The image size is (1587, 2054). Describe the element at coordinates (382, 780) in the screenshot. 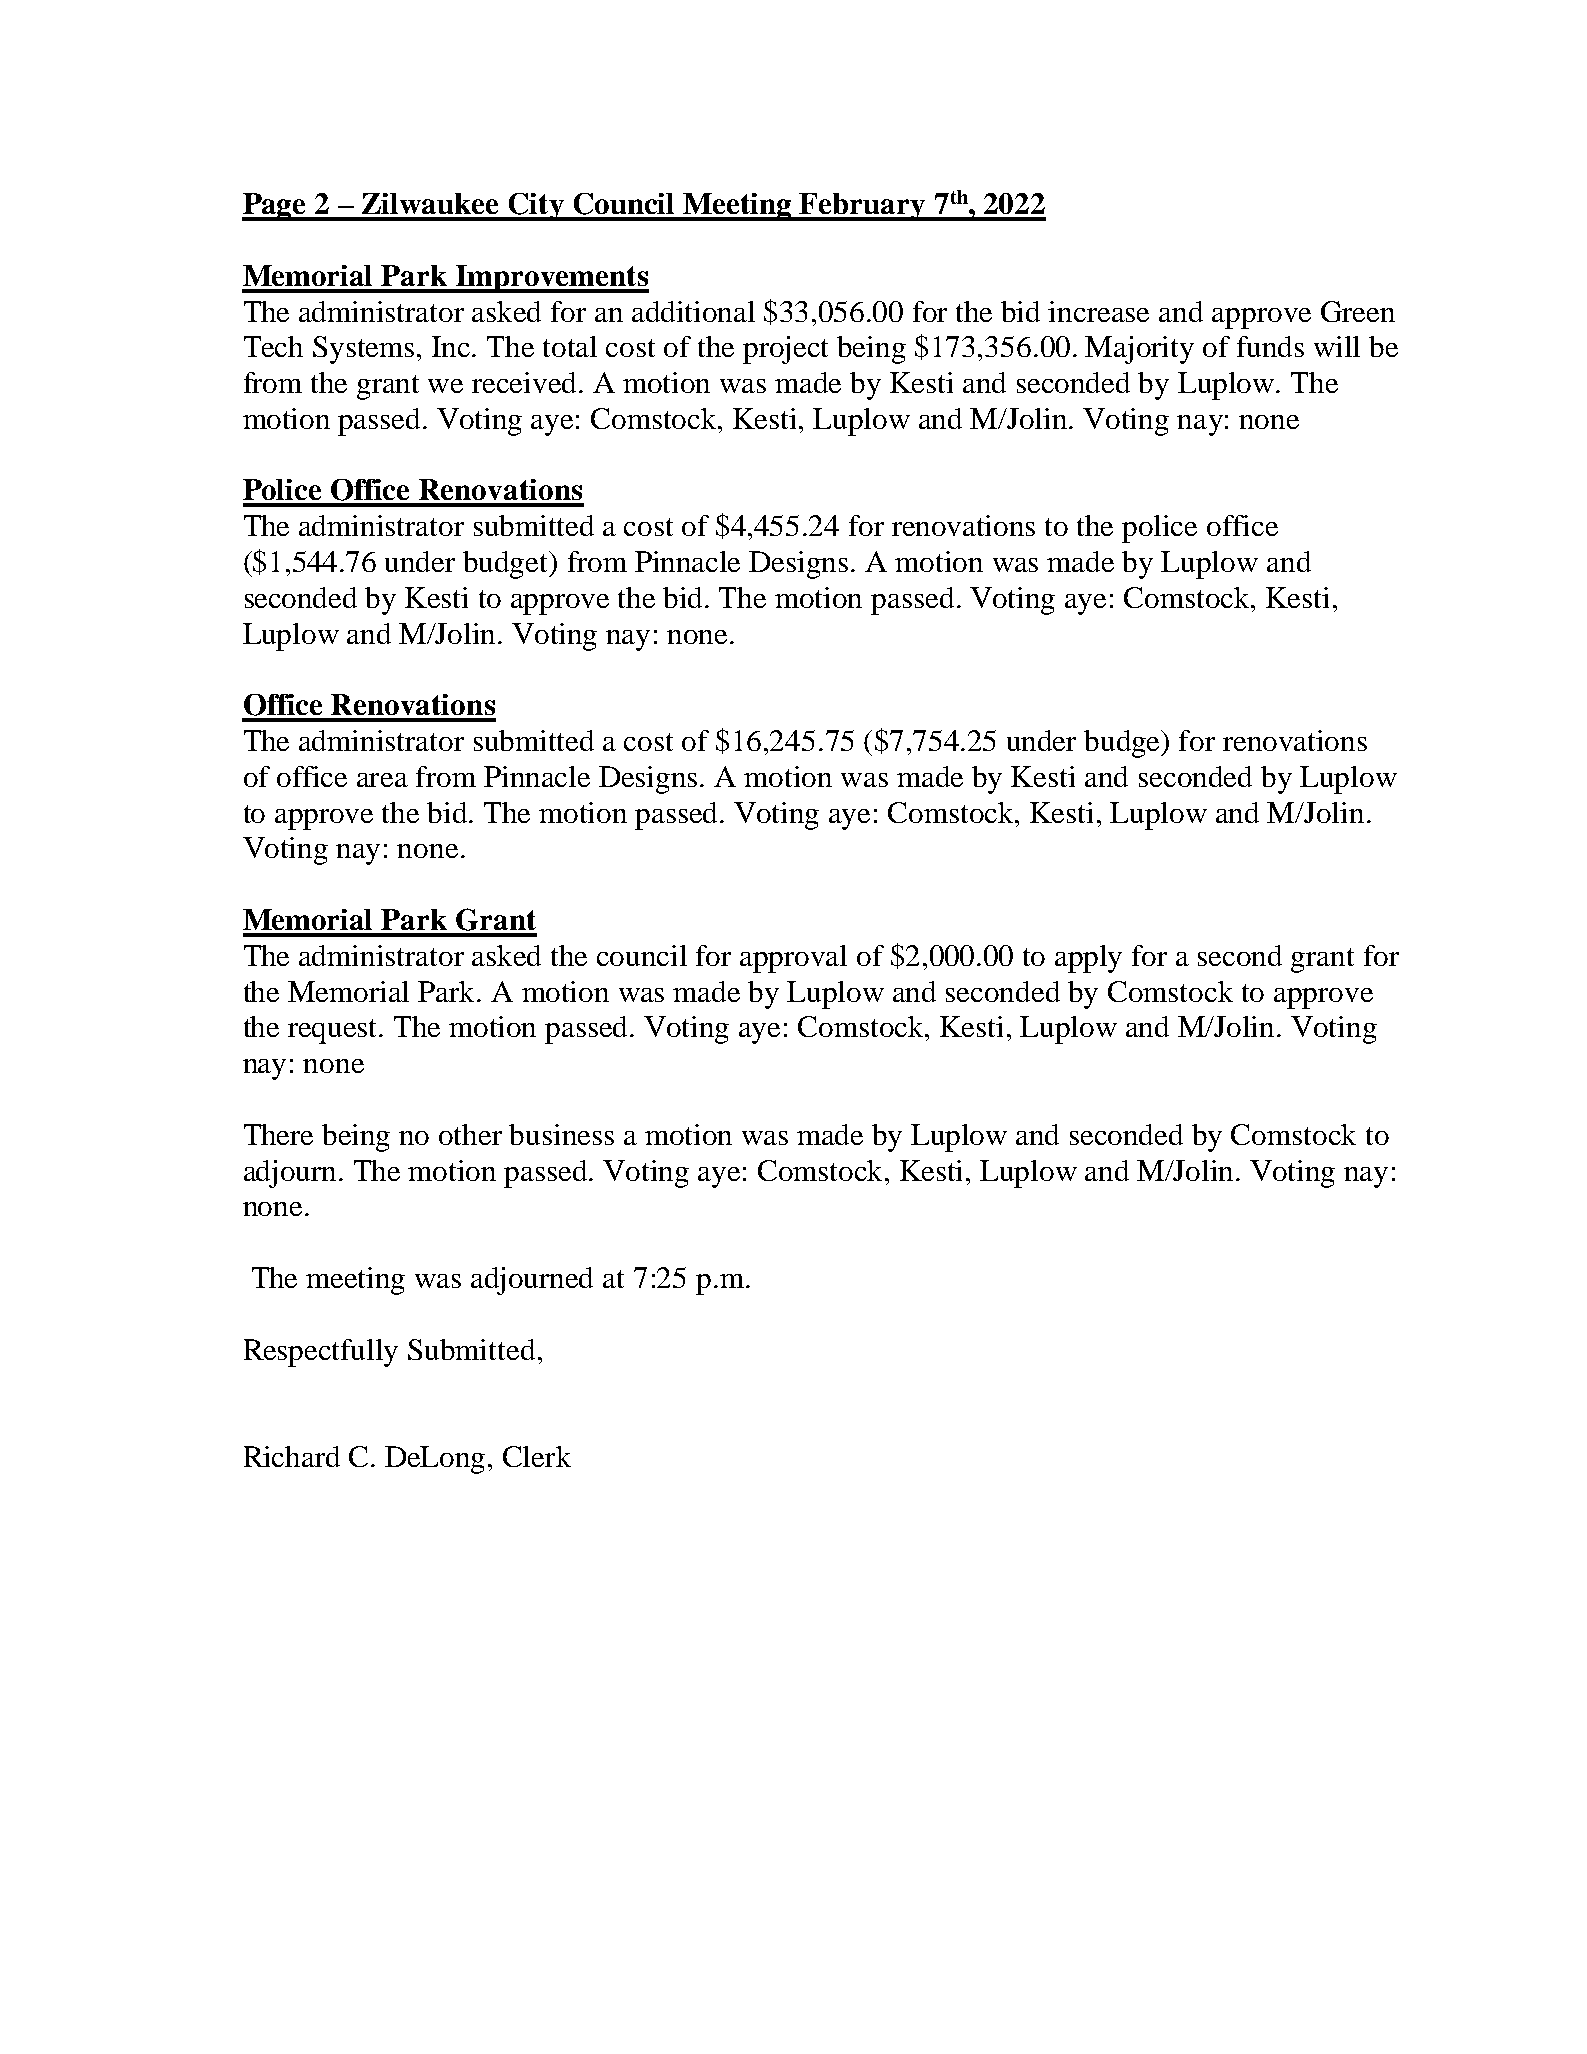

I see `area` at that location.
